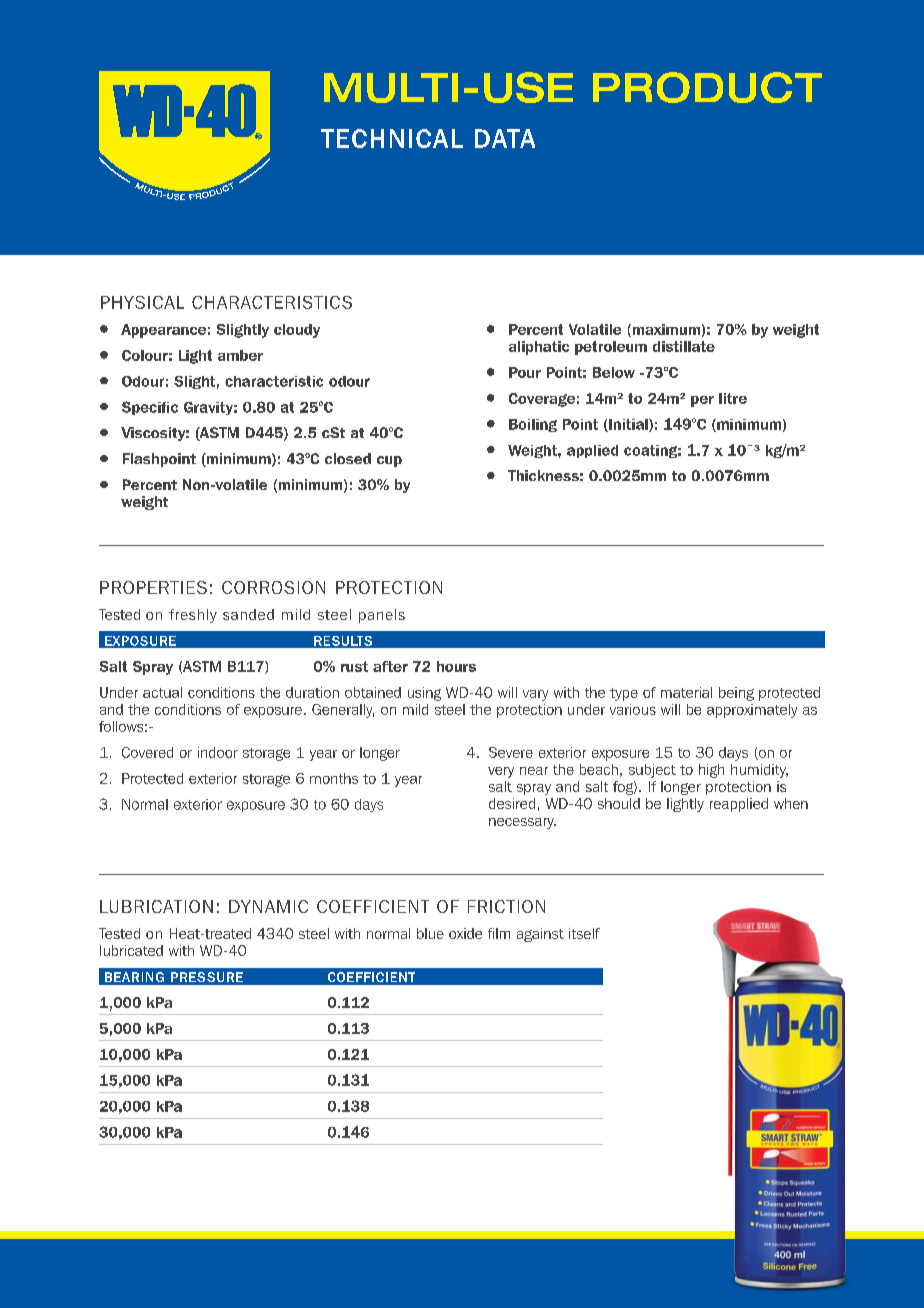  Describe the element at coordinates (505, 138) in the screenshot. I see `DATA` at that location.
